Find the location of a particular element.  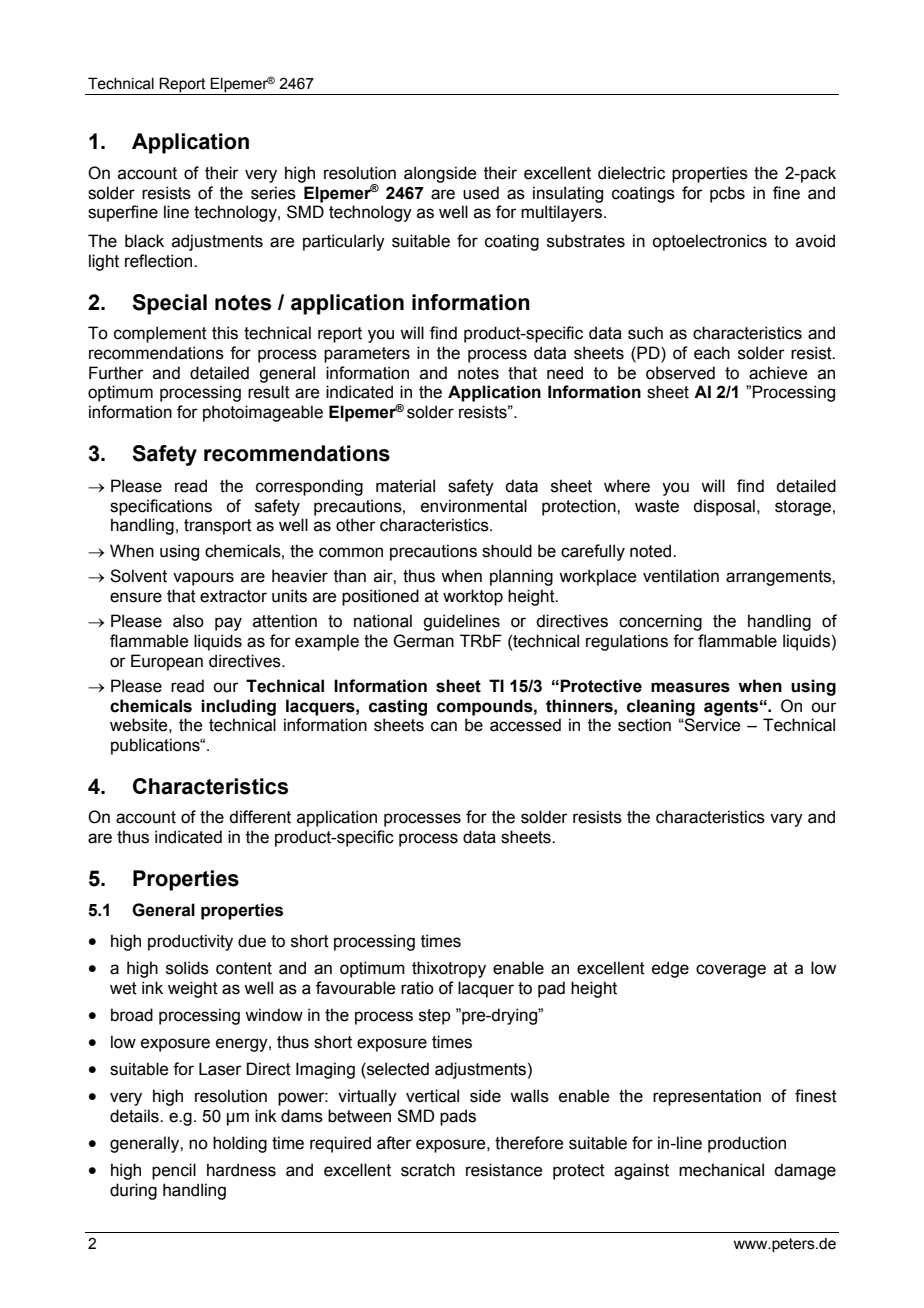

measures is located at coordinates (690, 687).
